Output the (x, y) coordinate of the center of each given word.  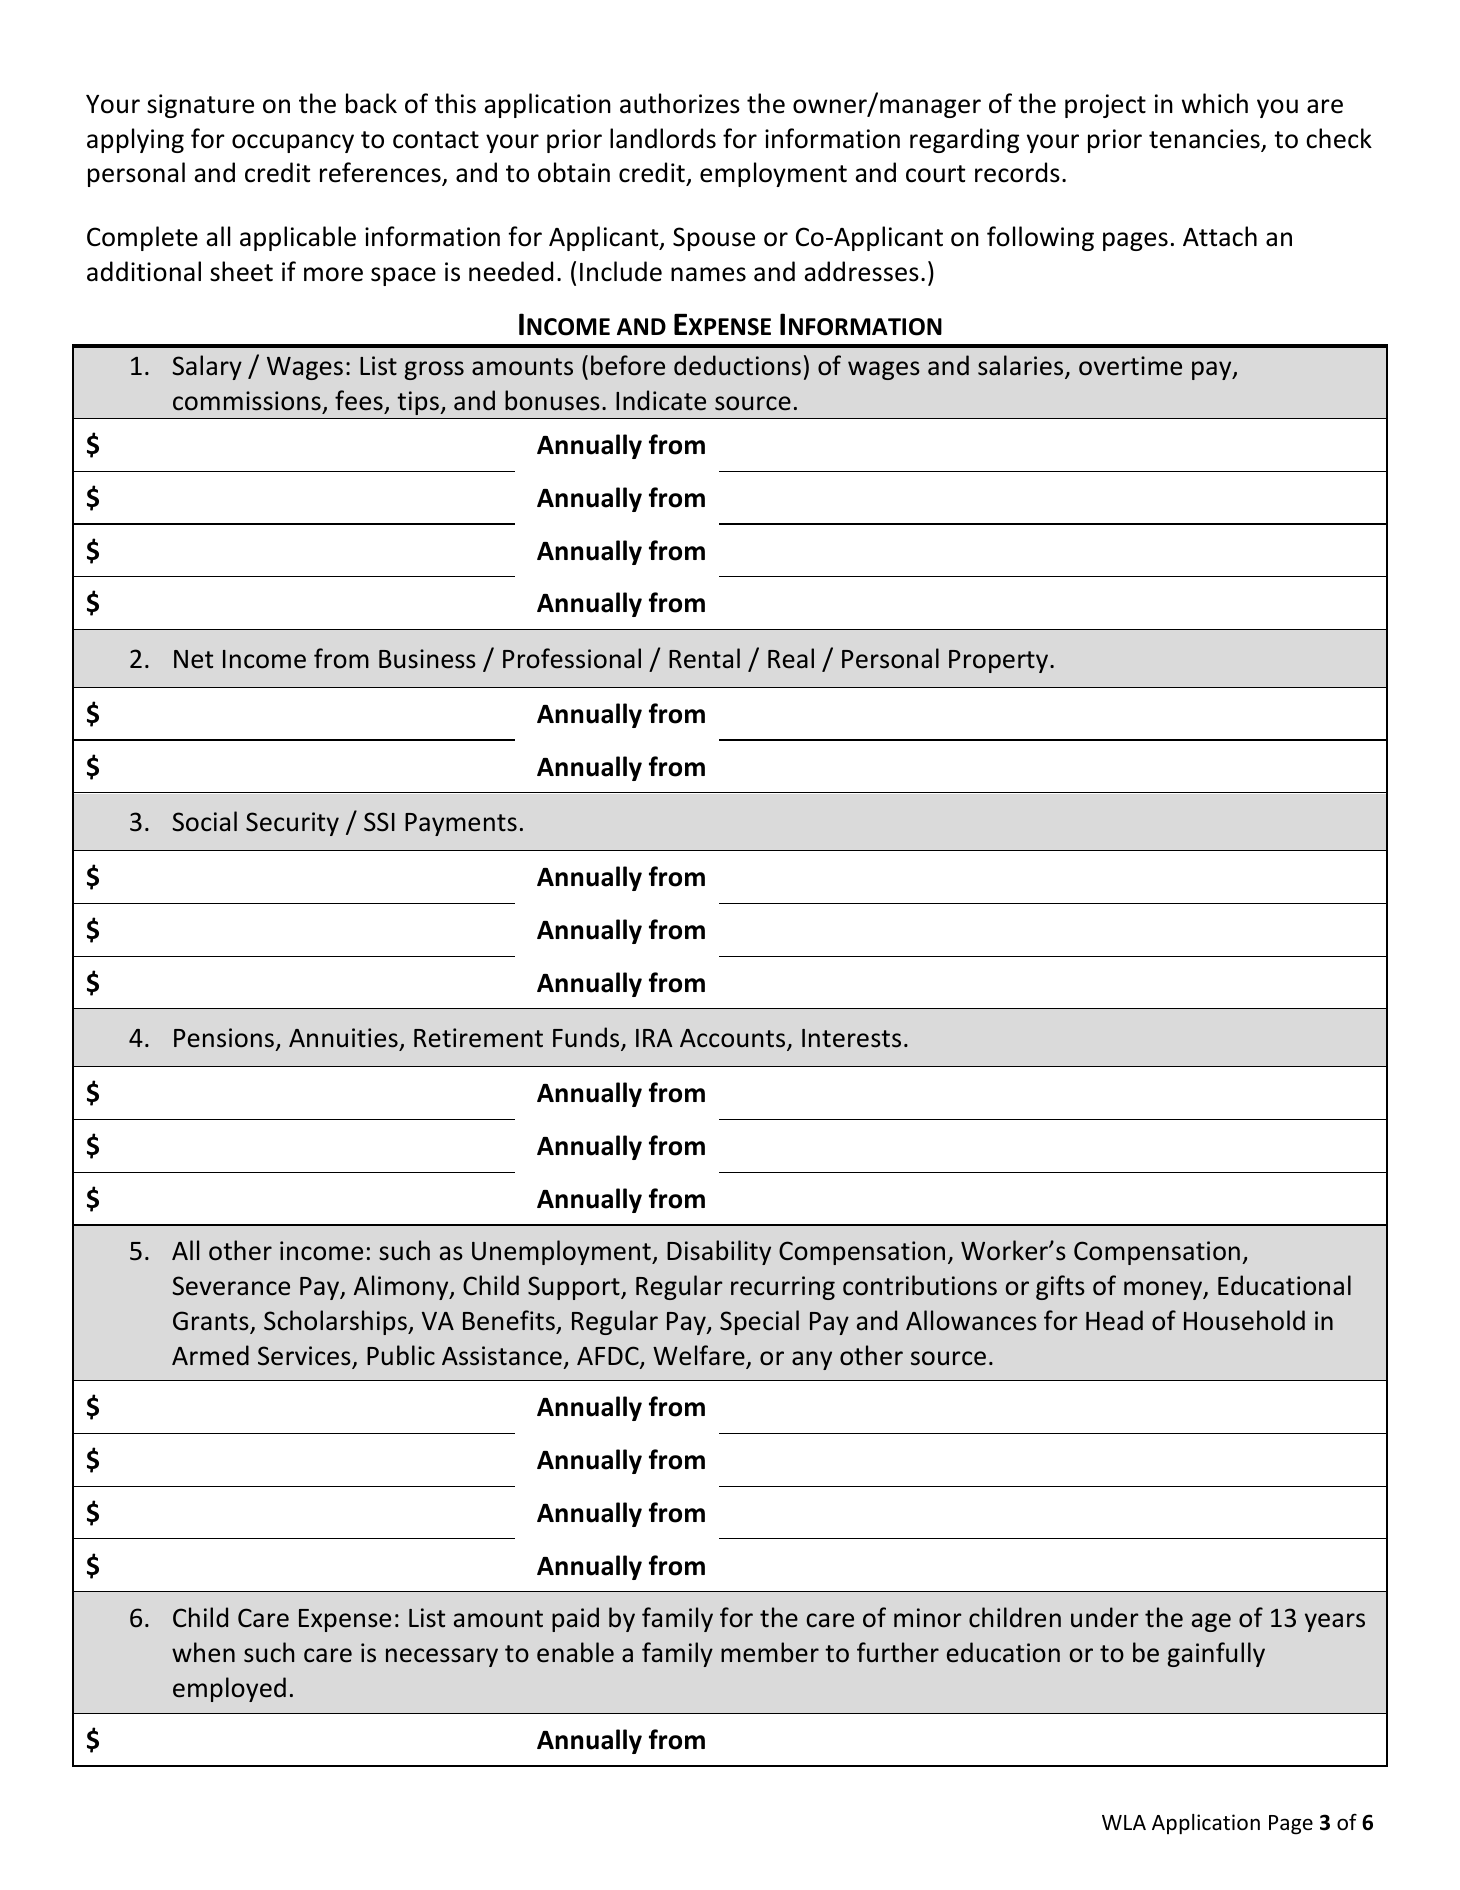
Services (305, 1357)
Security (292, 824)
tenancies (1205, 140)
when (203, 1652)
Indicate (661, 400)
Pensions (224, 1038)
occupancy (293, 143)
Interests (851, 1038)
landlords (663, 138)
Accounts (734, 1039)
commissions (247, 401)
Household (1244, 1320)
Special (759, 1322)
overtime (1130, 366)
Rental (704, 658)
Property (1000, 661)
